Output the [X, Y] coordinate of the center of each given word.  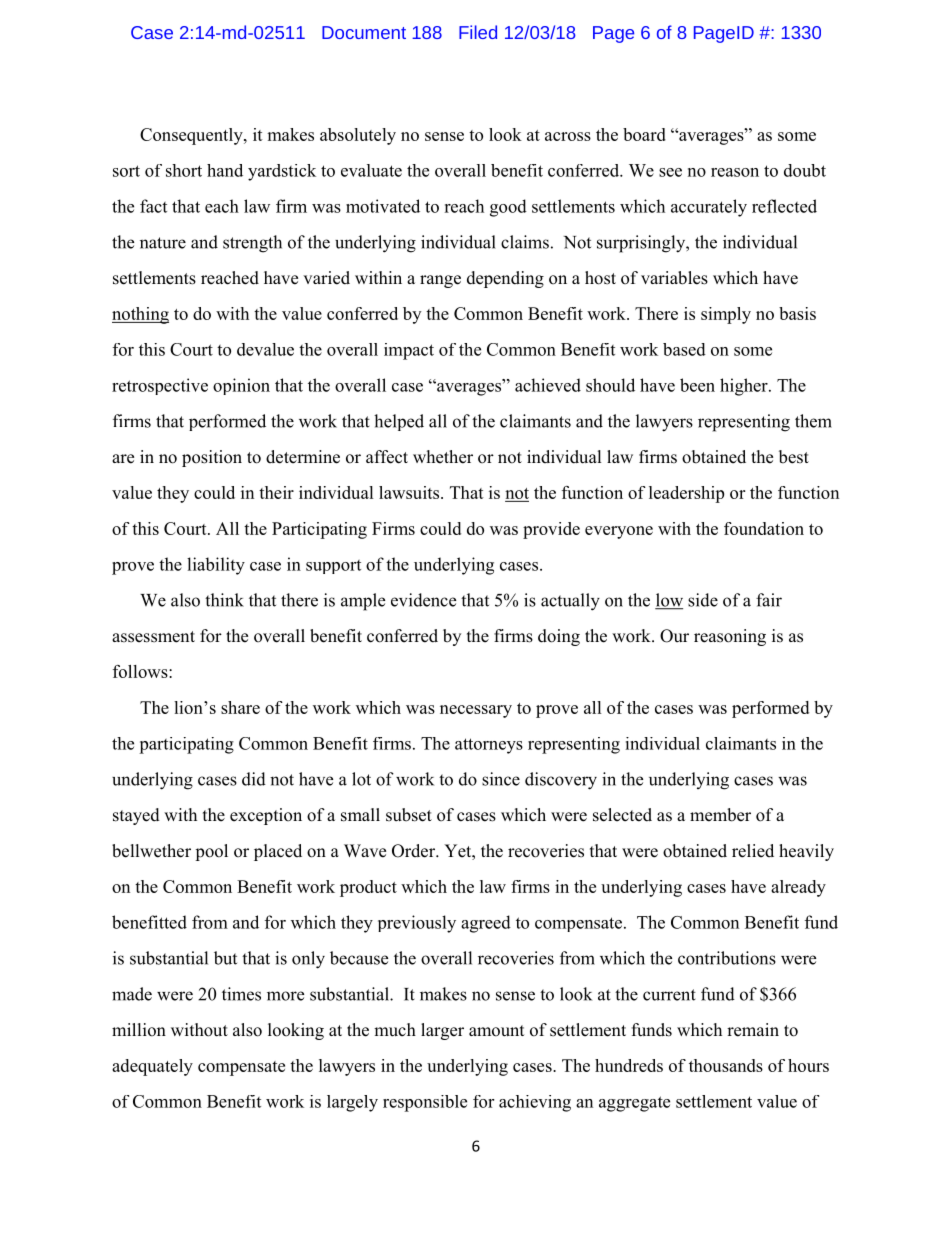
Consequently [192, 136]
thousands [726, 1065]
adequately [152, 1067]
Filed [478, 32]
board [644, 134]
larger [442, 1031]
